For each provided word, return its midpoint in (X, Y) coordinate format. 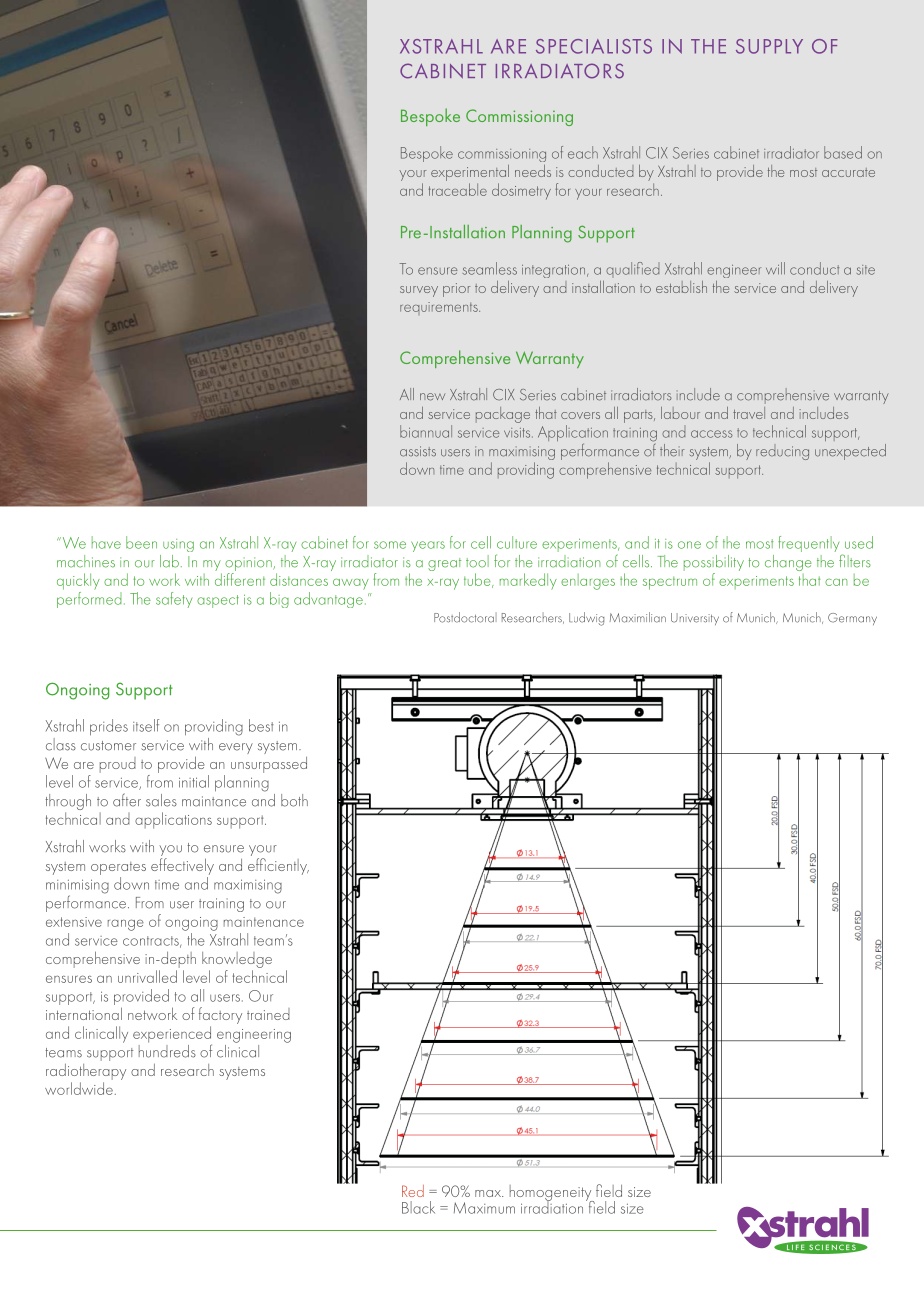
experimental (470, 173)
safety (174, 600)
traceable (458, 189)
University (695, 619)
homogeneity (552, 1194)
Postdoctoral (465, 617)
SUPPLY (769, 46)
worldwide (79, 1088)
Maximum (484, 1208)
